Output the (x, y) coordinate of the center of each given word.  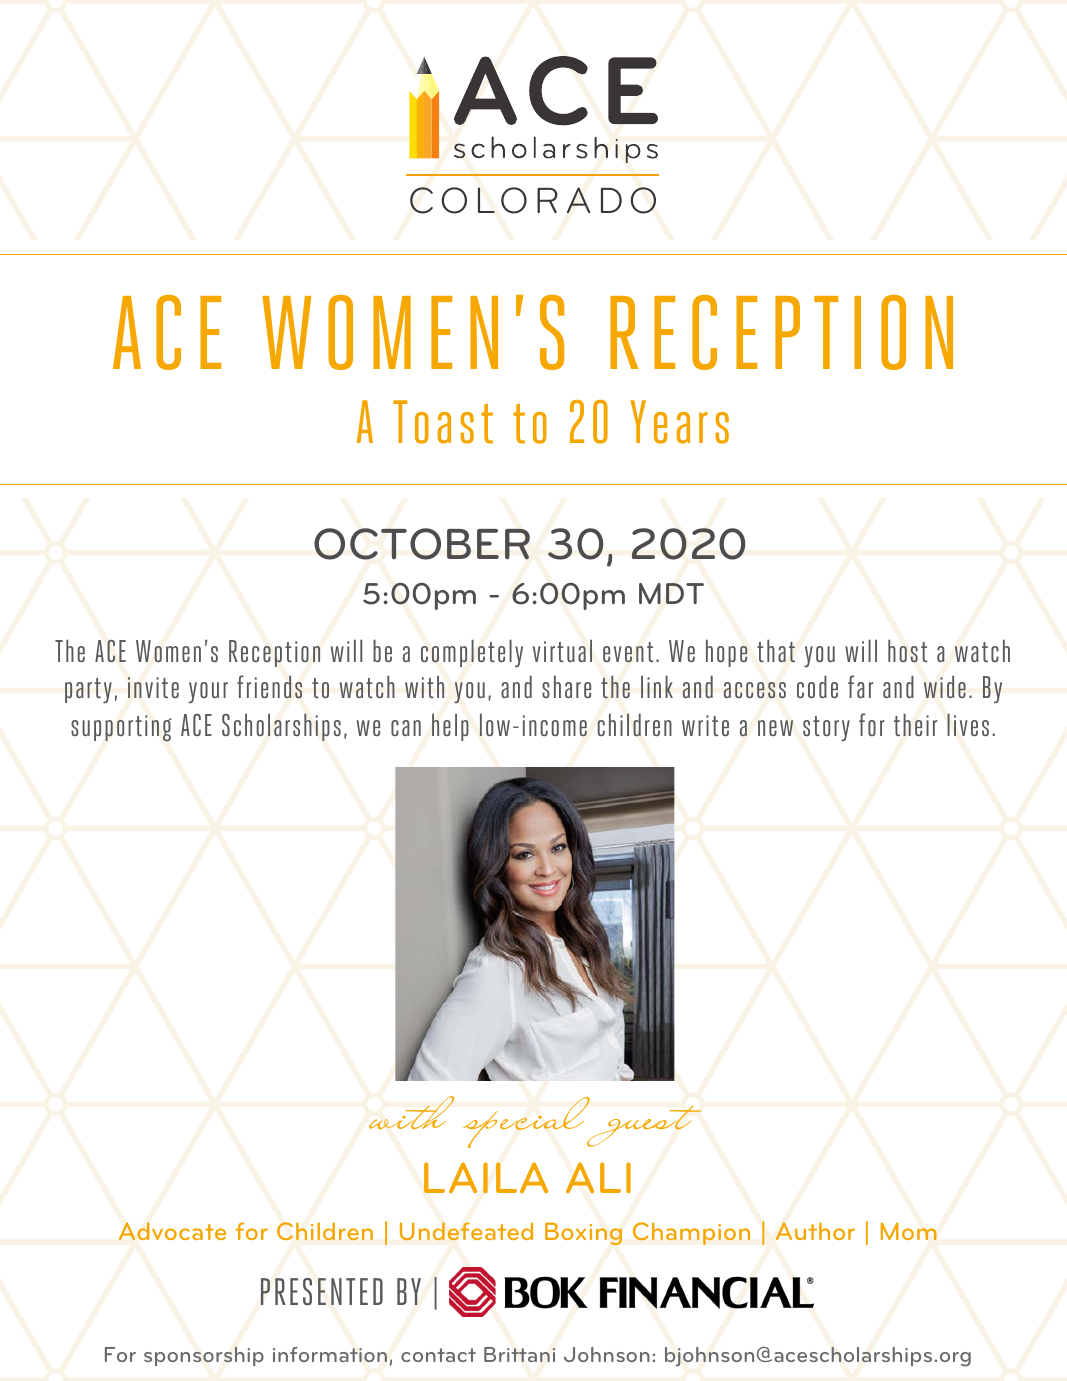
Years (679, 422)
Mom (909, 1231)
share (566, 686)
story (826, 728)
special (528, 1122)
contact (438, 1355)
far (860, 686)
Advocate (172, 1231)
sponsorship (204, 1356)
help (450, 727)
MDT (671, 593)
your (208, 692)
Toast (443, 422)
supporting (121, 728)
